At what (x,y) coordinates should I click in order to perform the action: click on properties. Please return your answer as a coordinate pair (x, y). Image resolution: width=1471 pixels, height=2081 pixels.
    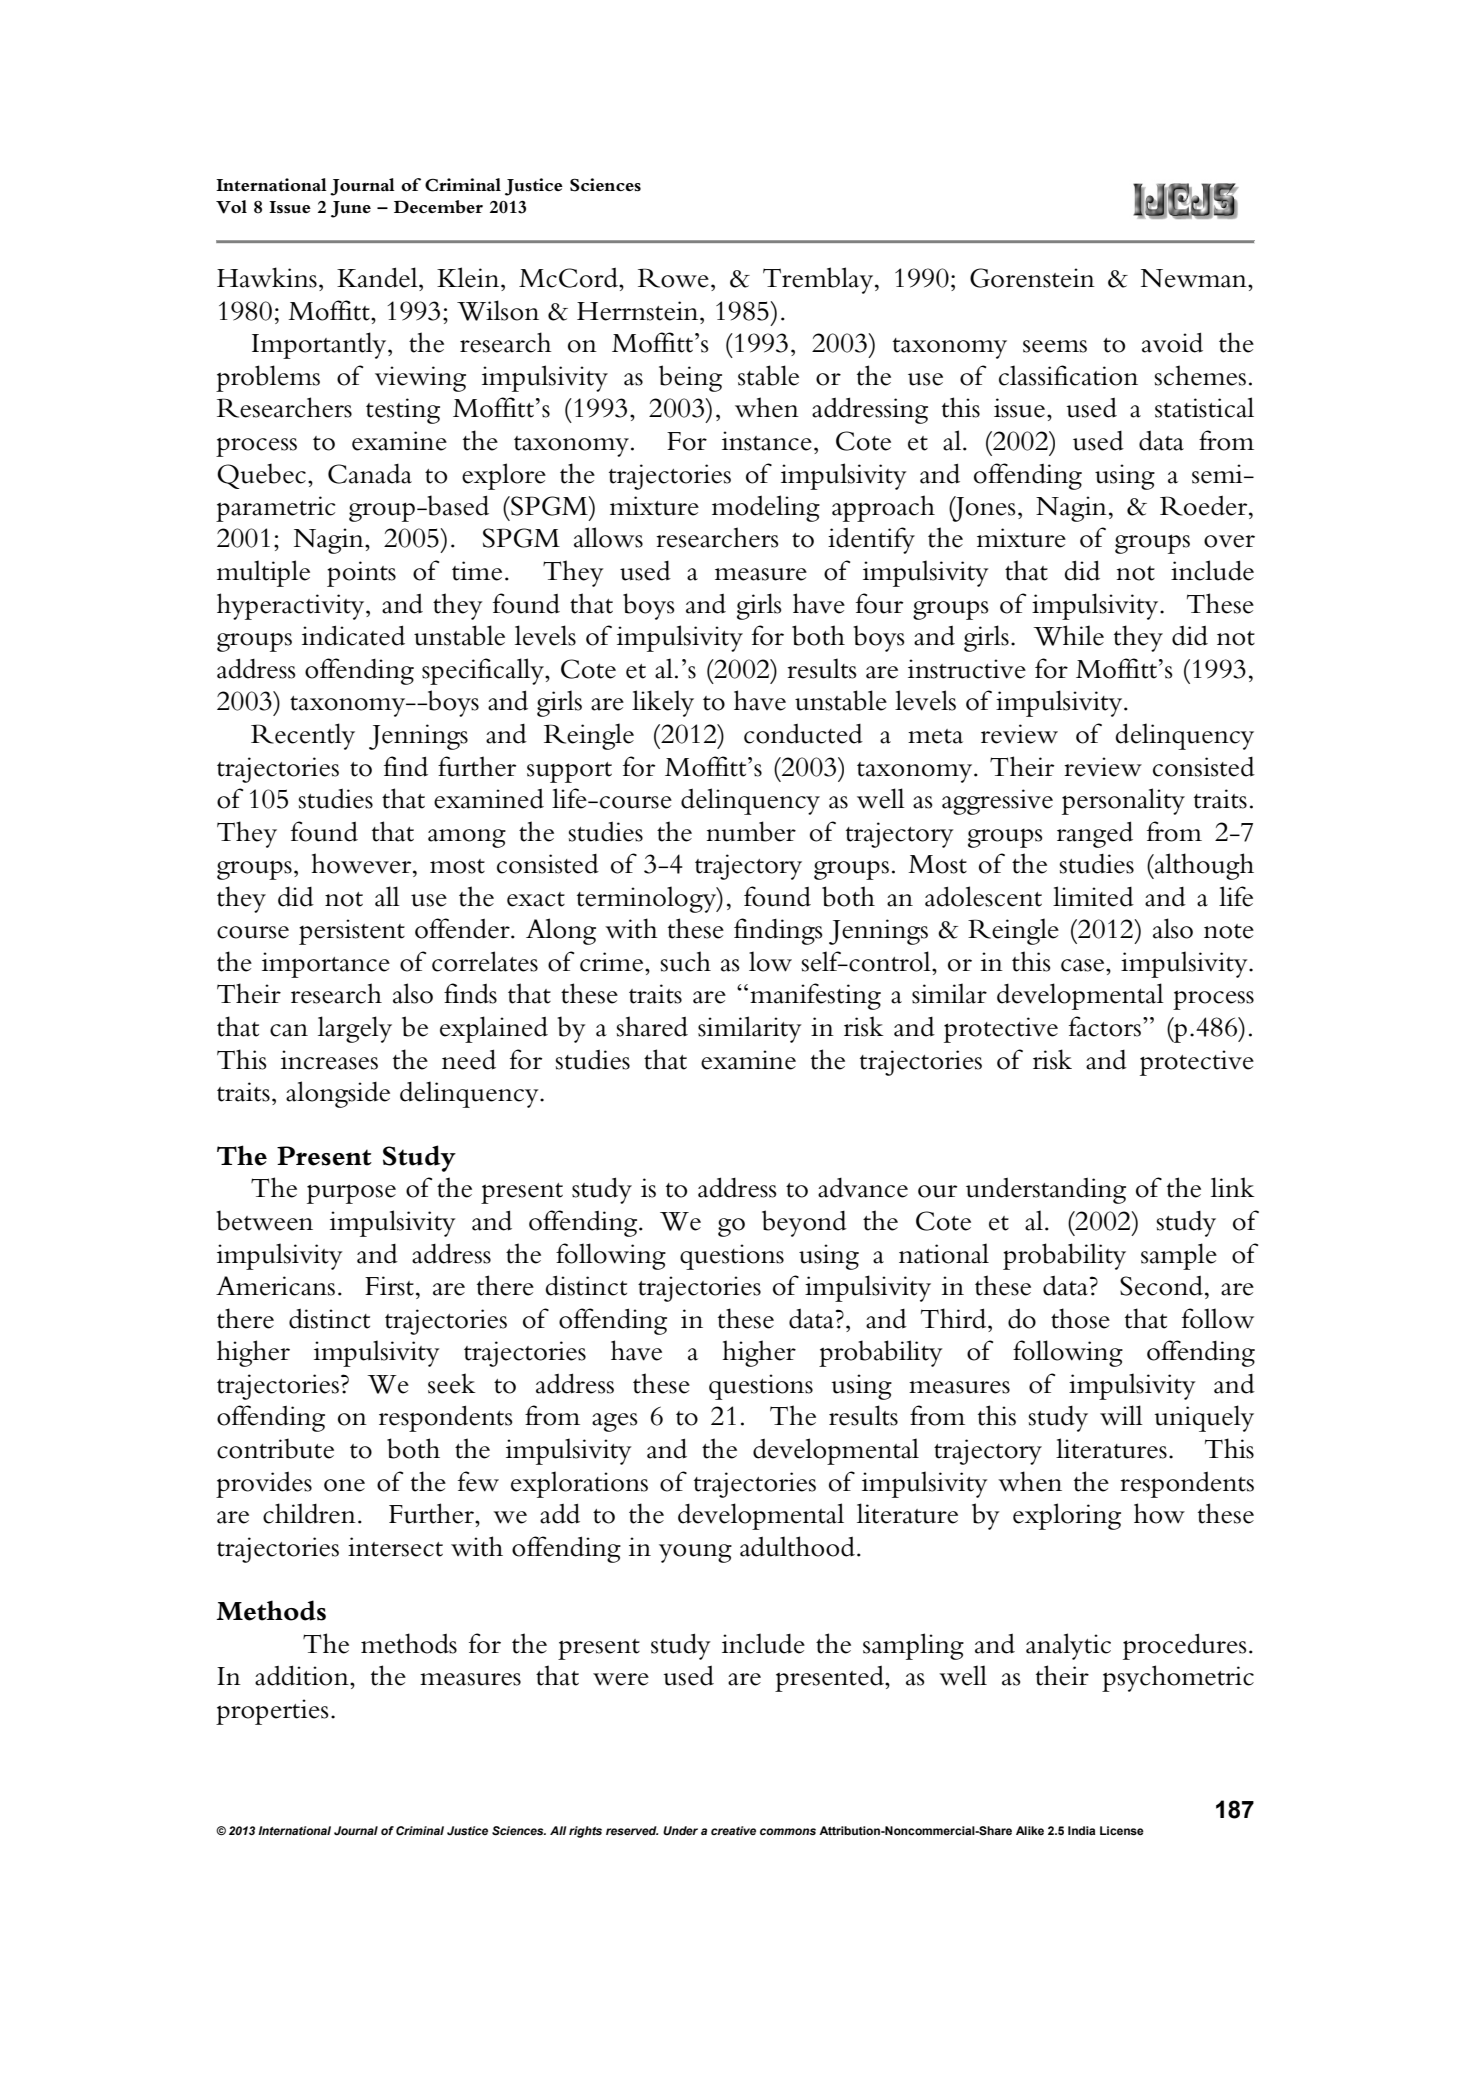
    Looking at the image, I should click on (272, 1712).
